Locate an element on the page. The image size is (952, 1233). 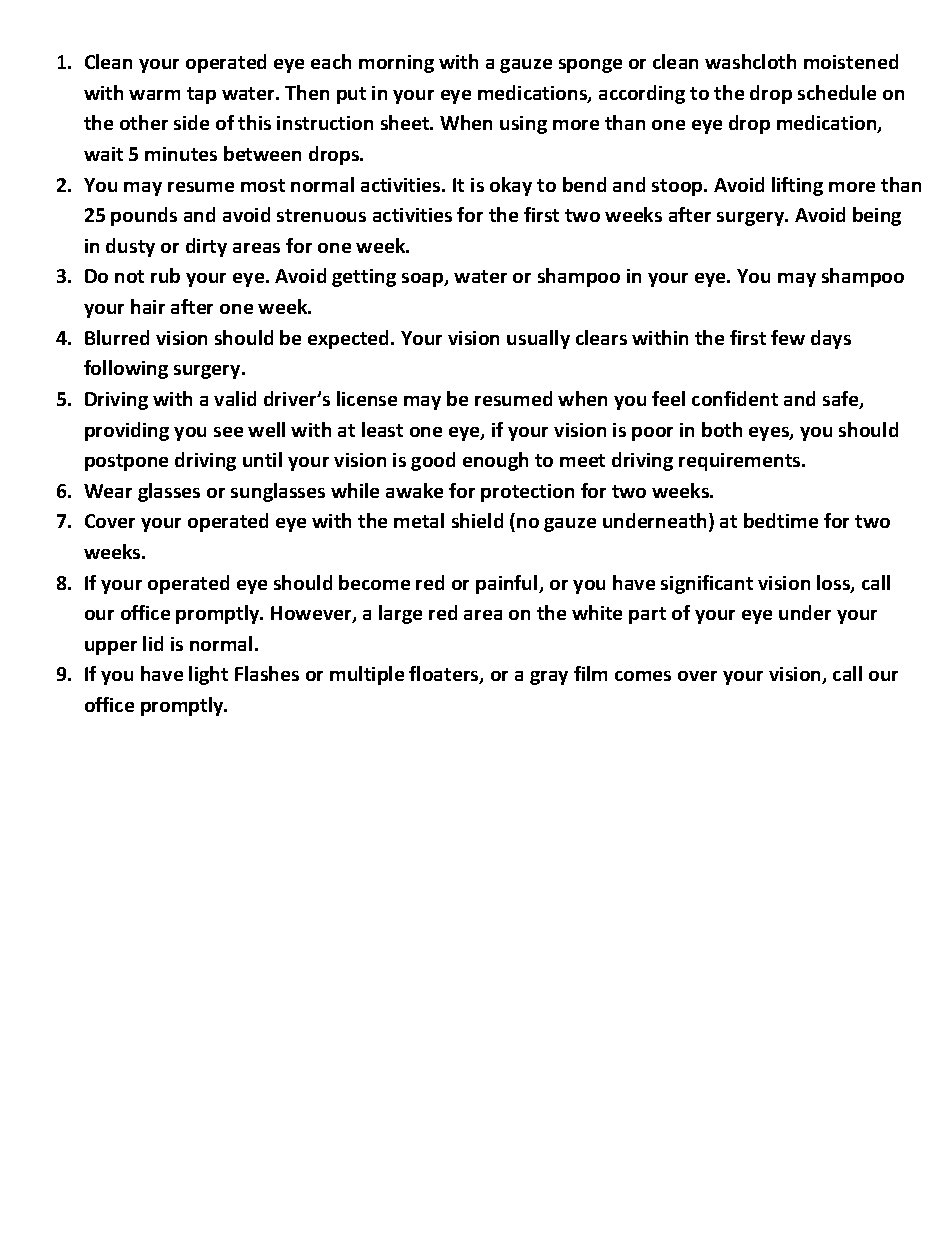
few is located at coordinates (788, 337).
